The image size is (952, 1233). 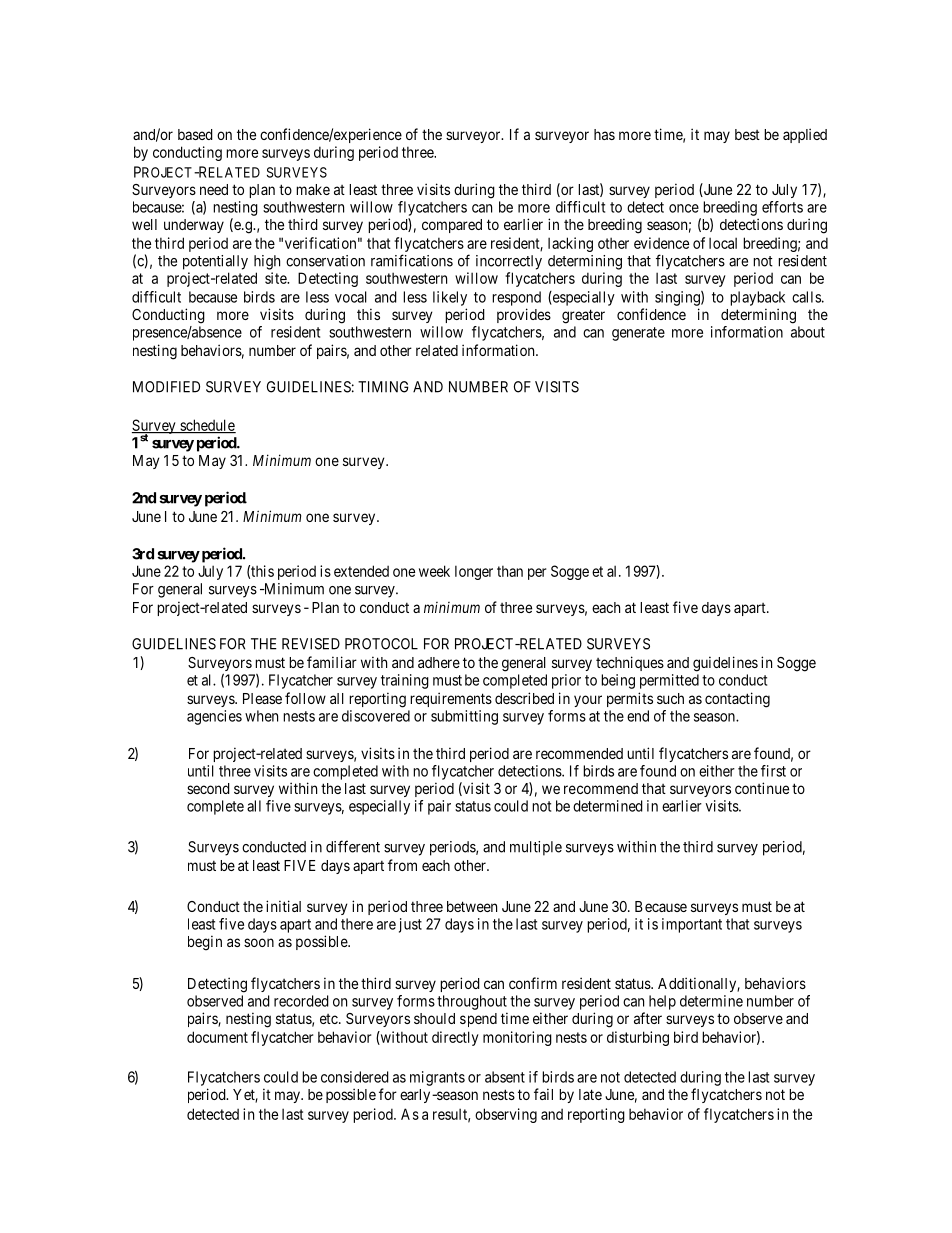 What do you see at coordinates (214, 189) in the image?
I see `need` at bounding box center [214, 189].
